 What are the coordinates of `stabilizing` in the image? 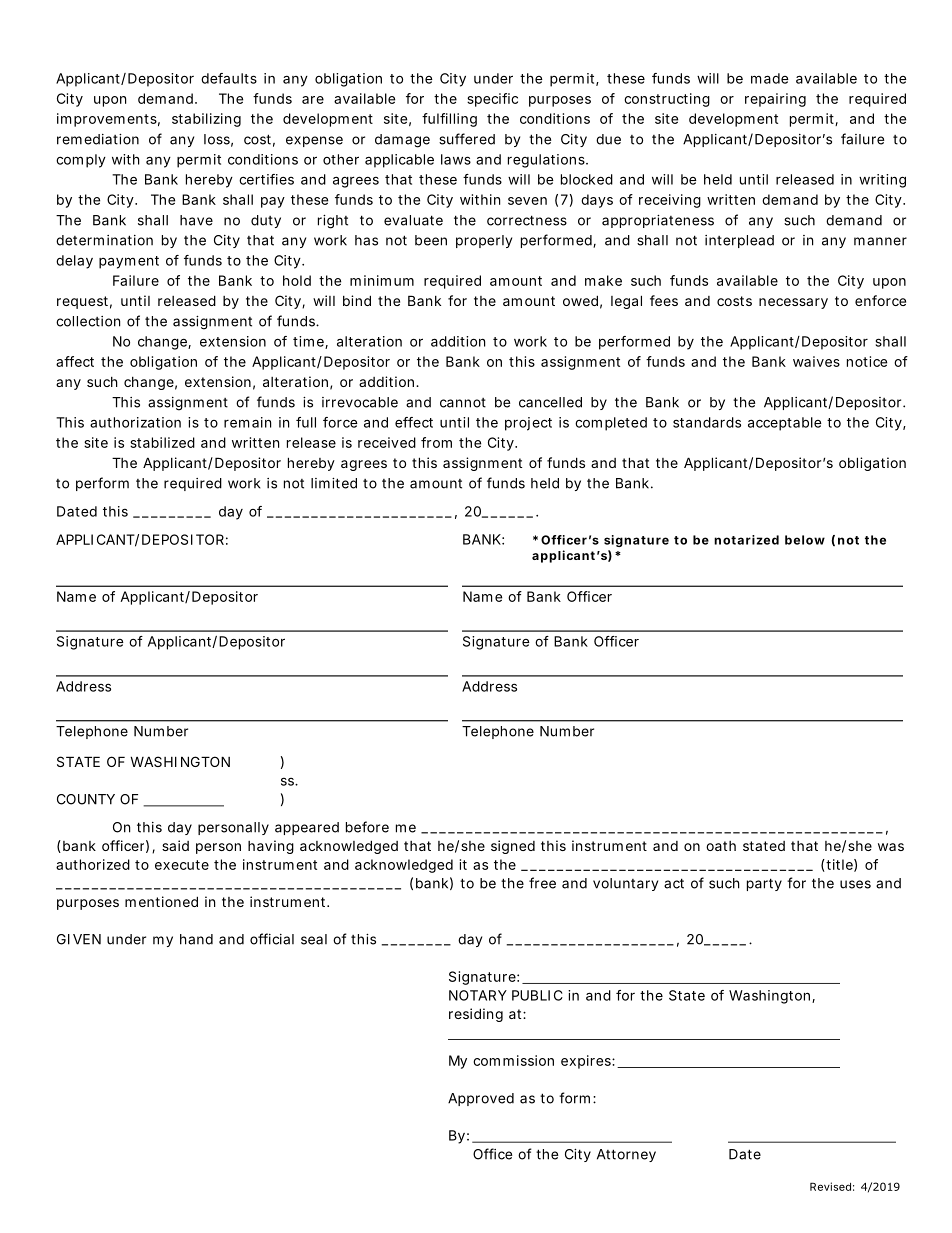 It's located at (206, 120).
